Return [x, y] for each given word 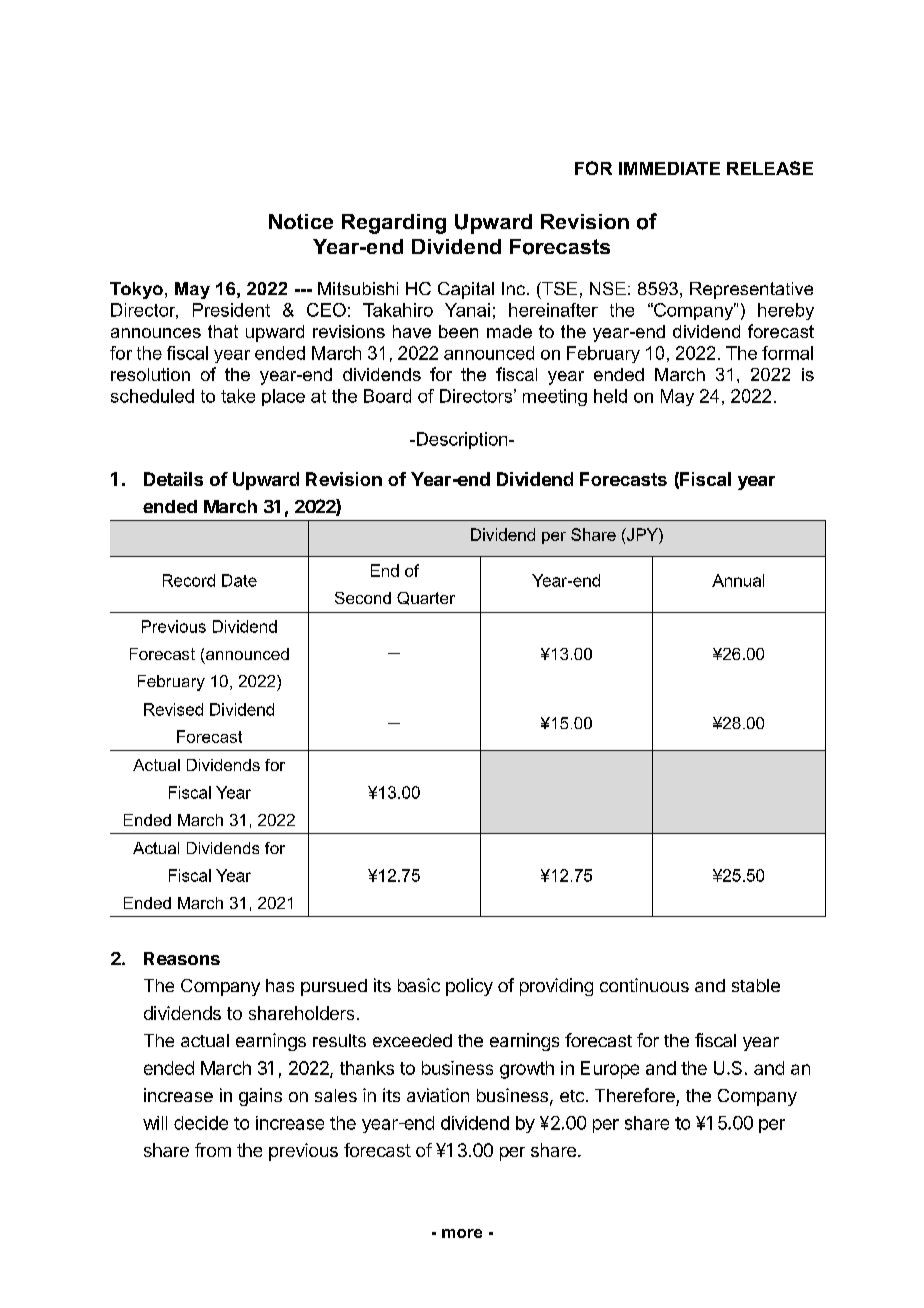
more [462, 1233]
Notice [301, 221]
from [213, 1150]
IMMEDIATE [669, 168]
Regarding [394, 224]
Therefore [635, 1095]
